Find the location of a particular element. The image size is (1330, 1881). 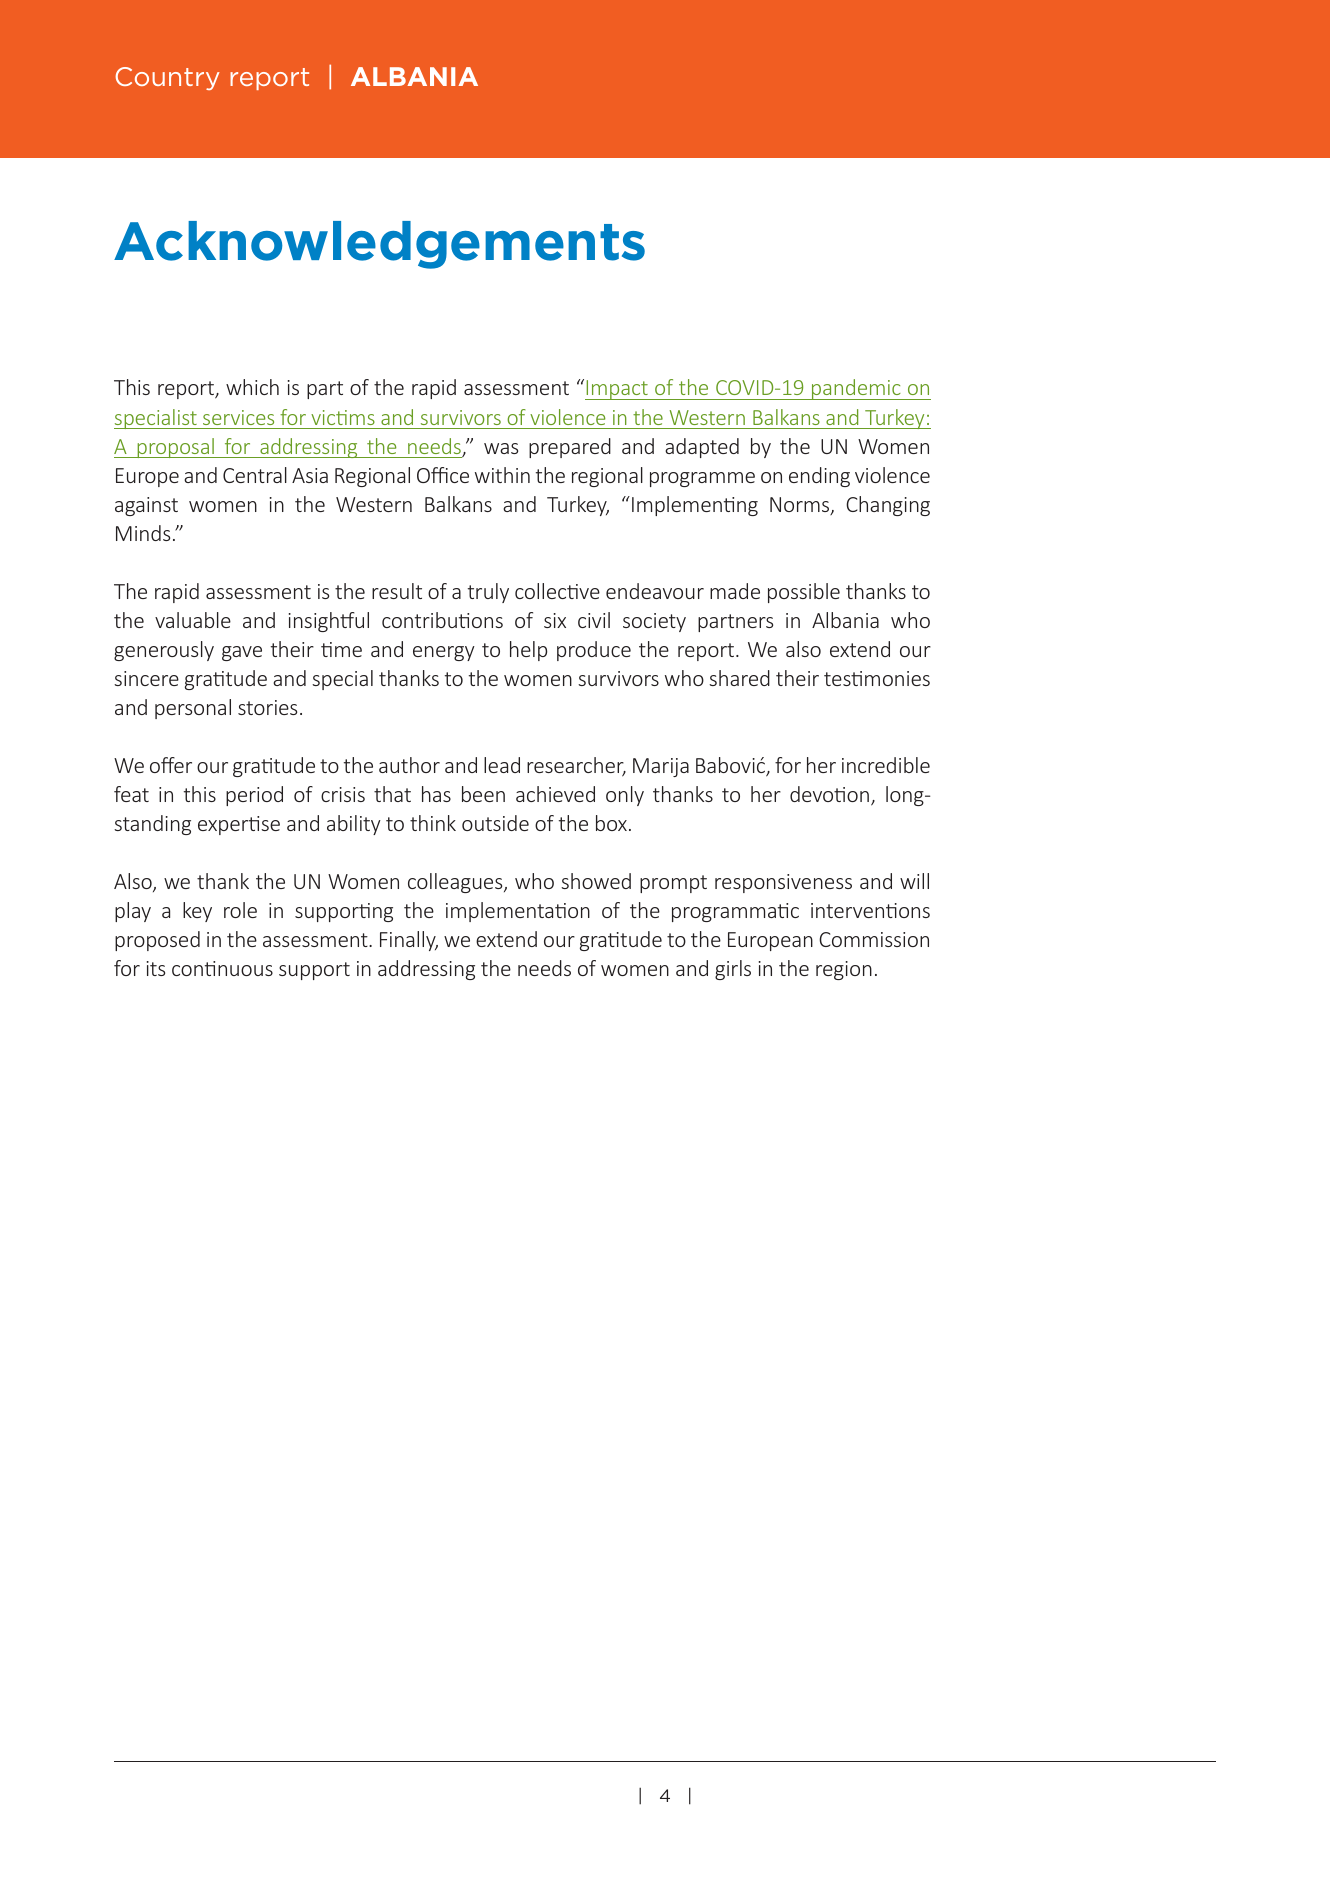

shared is located at coordinates (739, 678).
